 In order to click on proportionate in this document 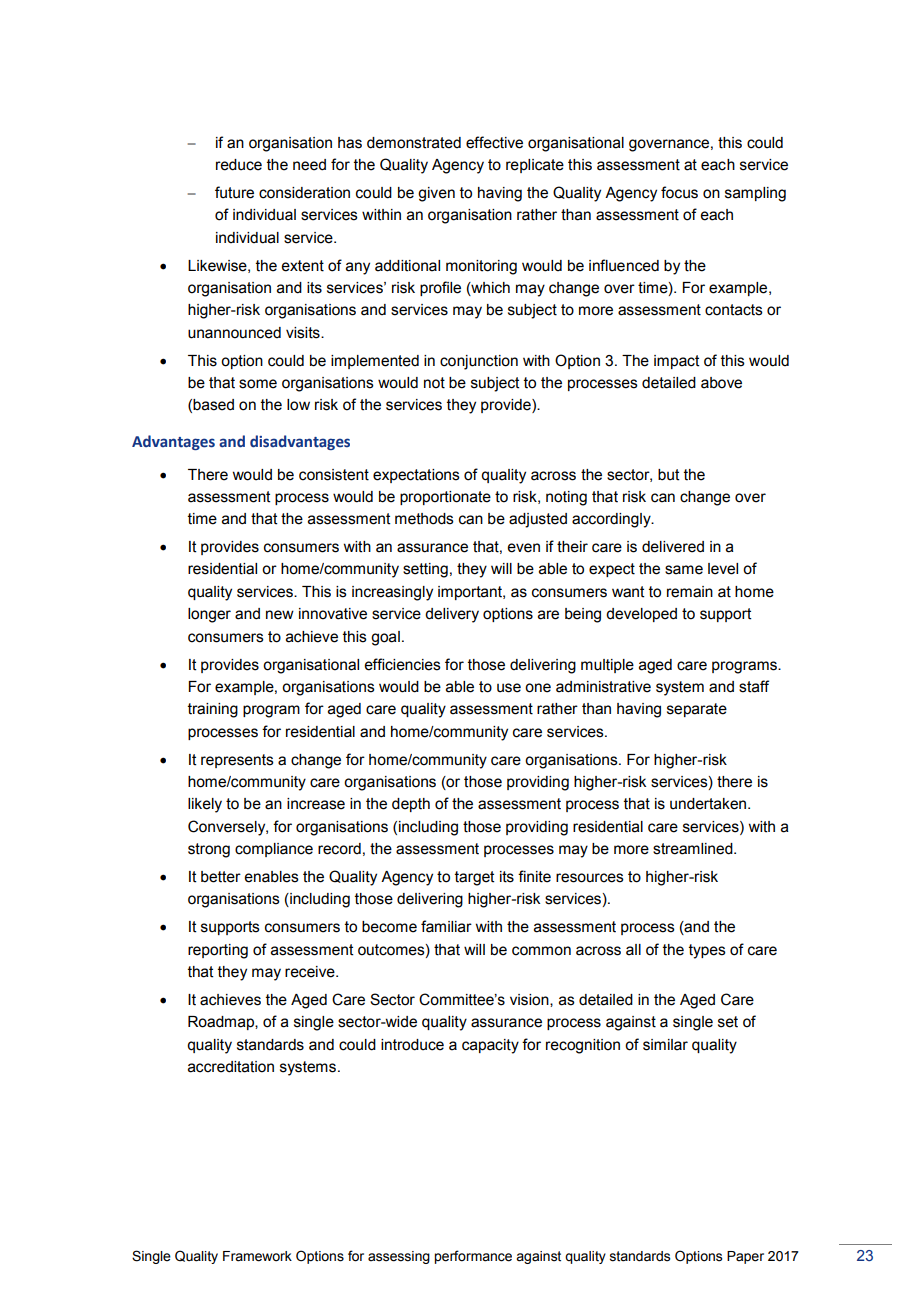, I will do `click(445, 498)`.
